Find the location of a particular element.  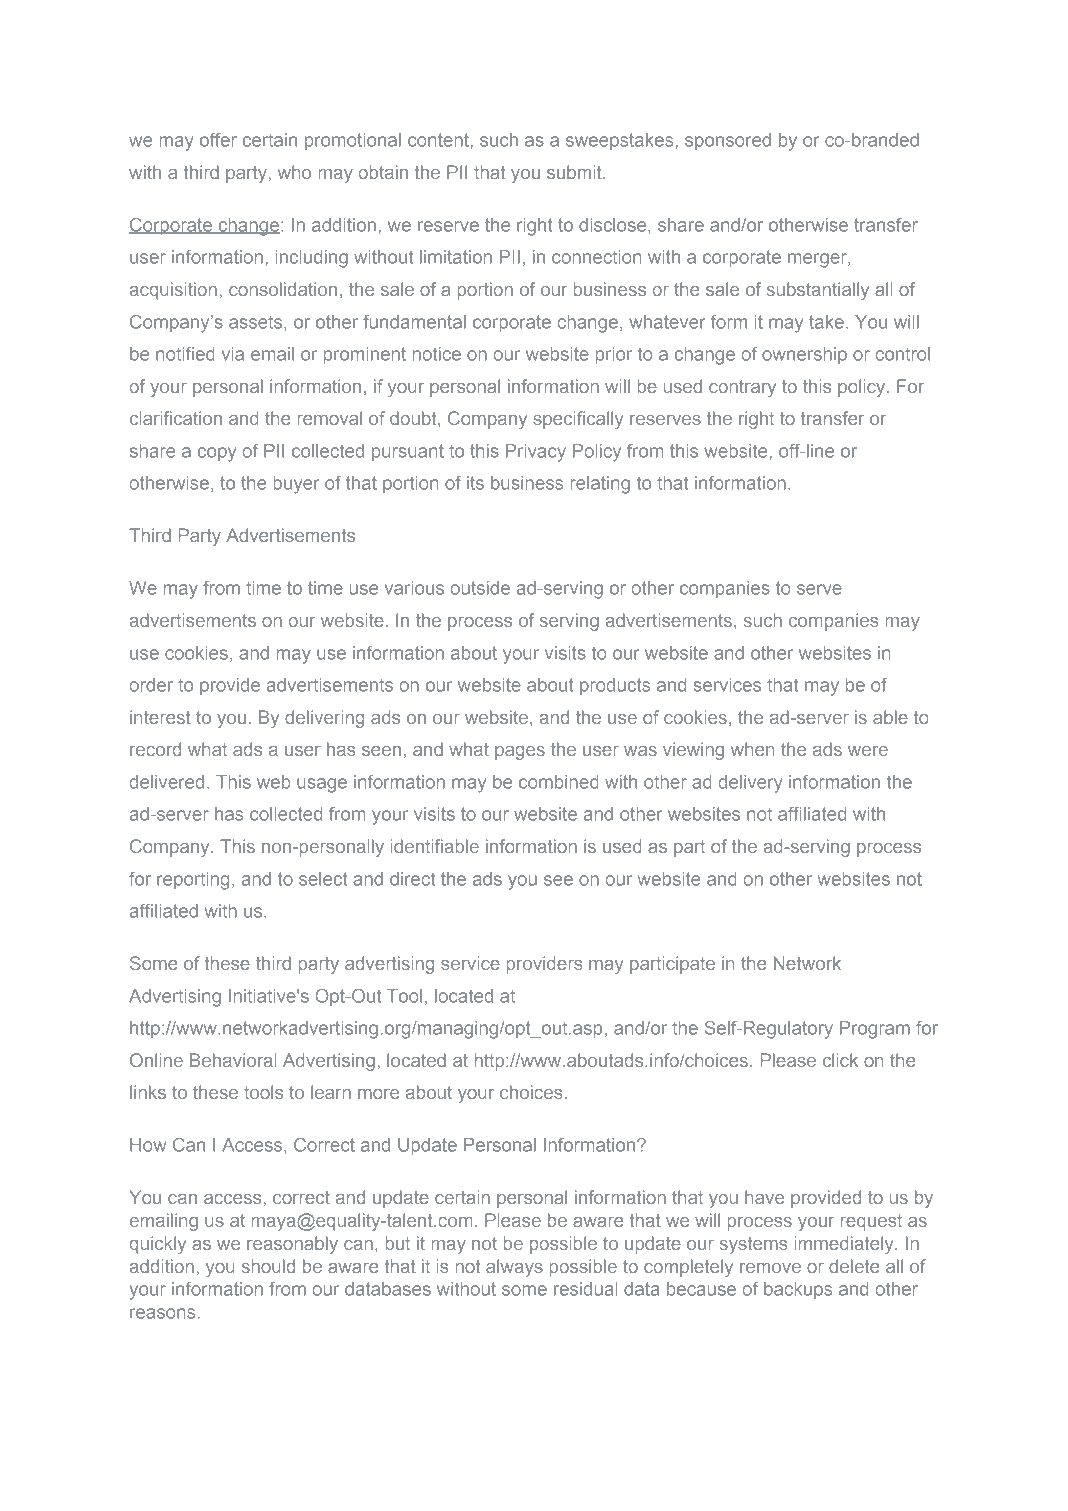

Program is located at coordinates (875, 1030).
